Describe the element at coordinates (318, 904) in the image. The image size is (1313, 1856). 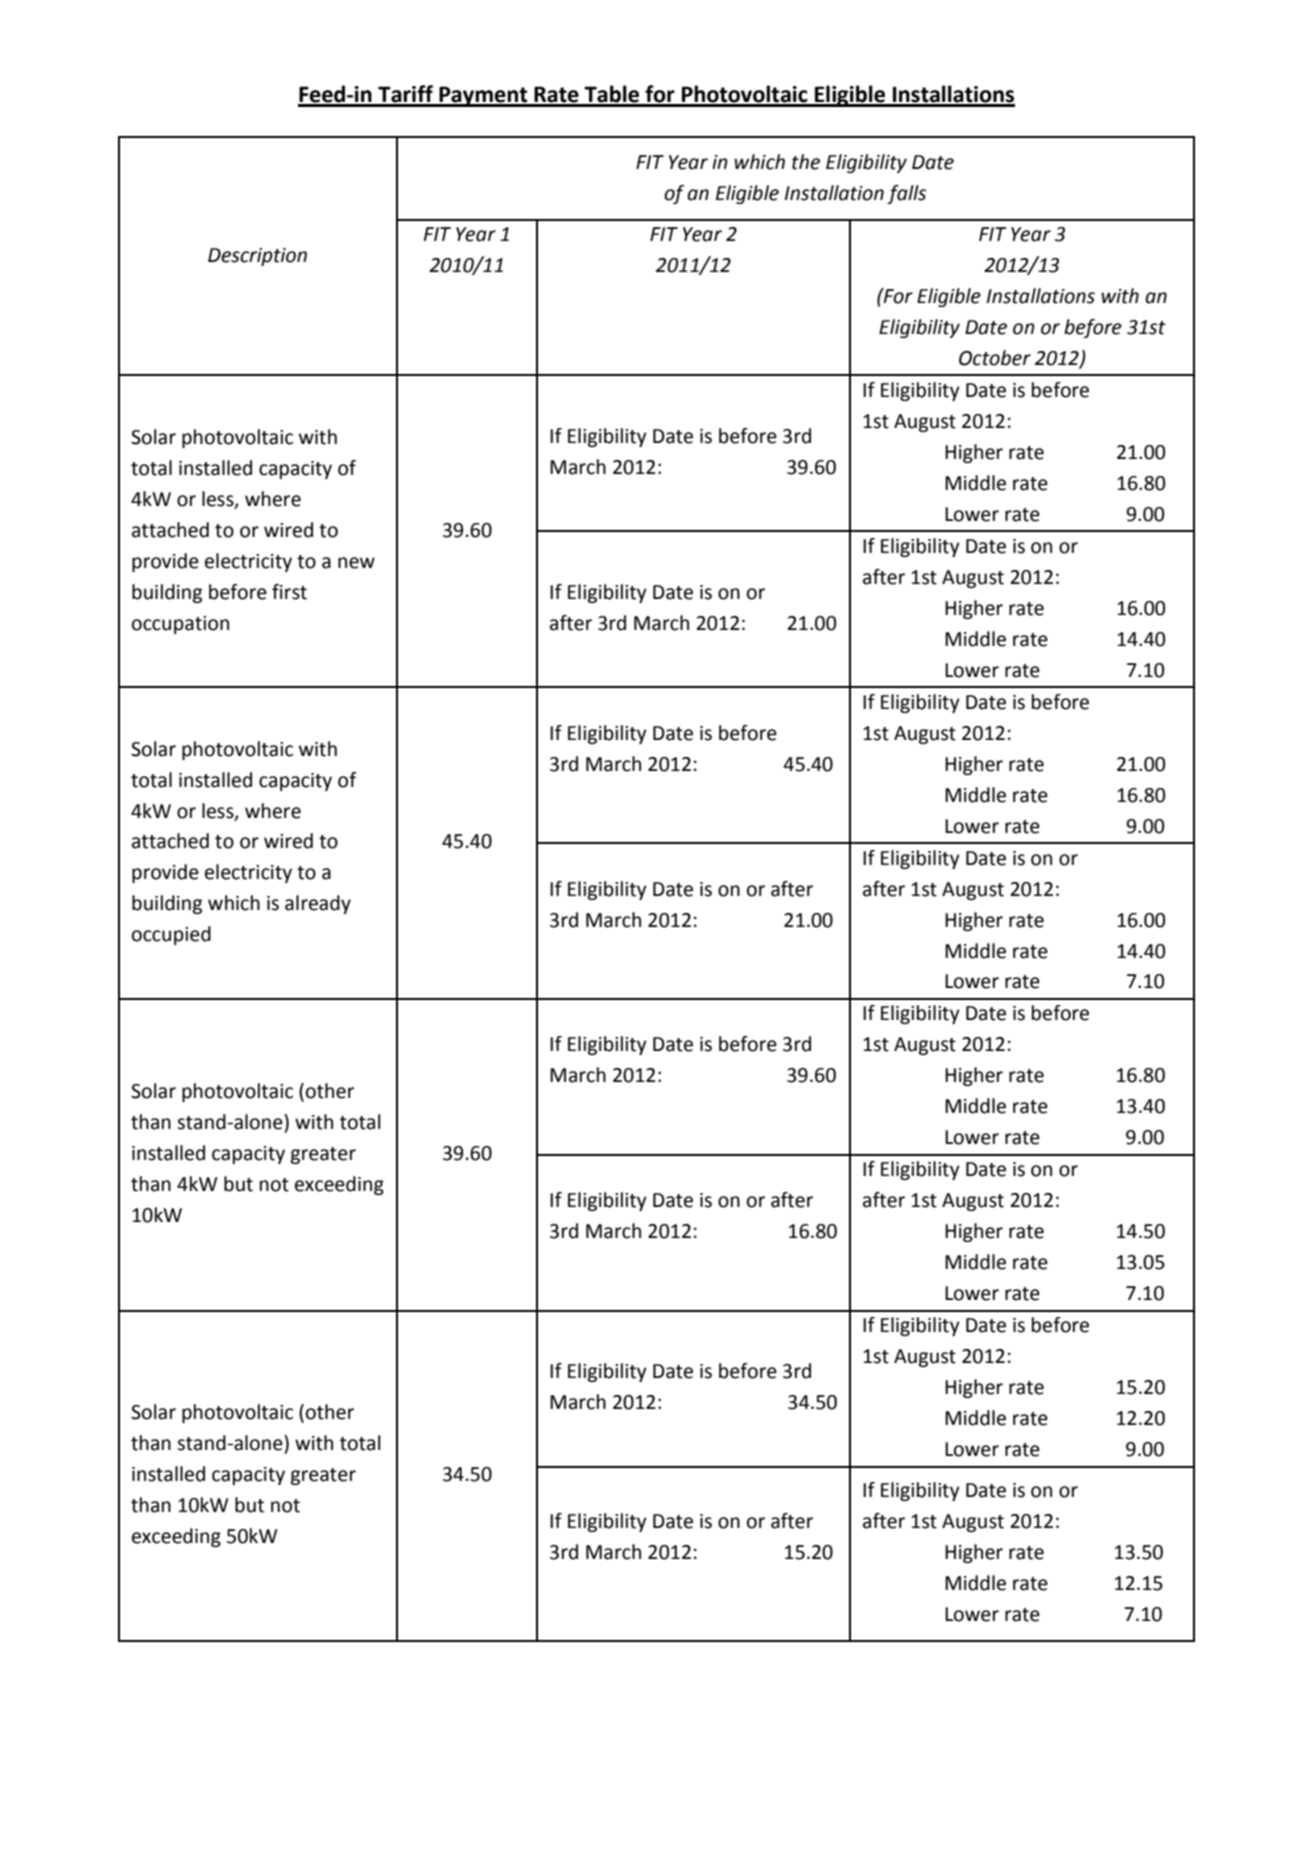
I see `already` at that location.
